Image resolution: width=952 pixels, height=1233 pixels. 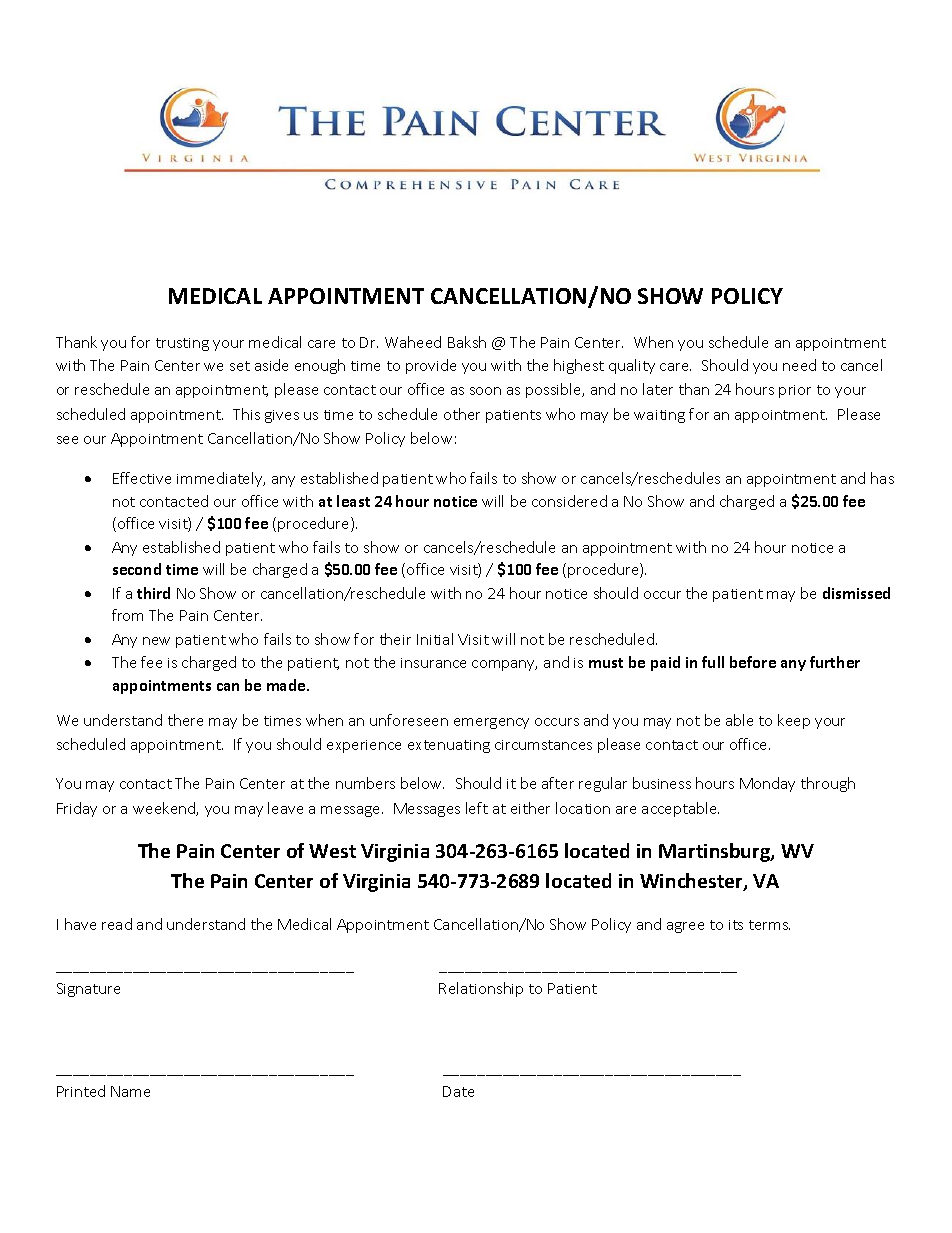 I want to click on Name, so click(x=130, y=1091).
